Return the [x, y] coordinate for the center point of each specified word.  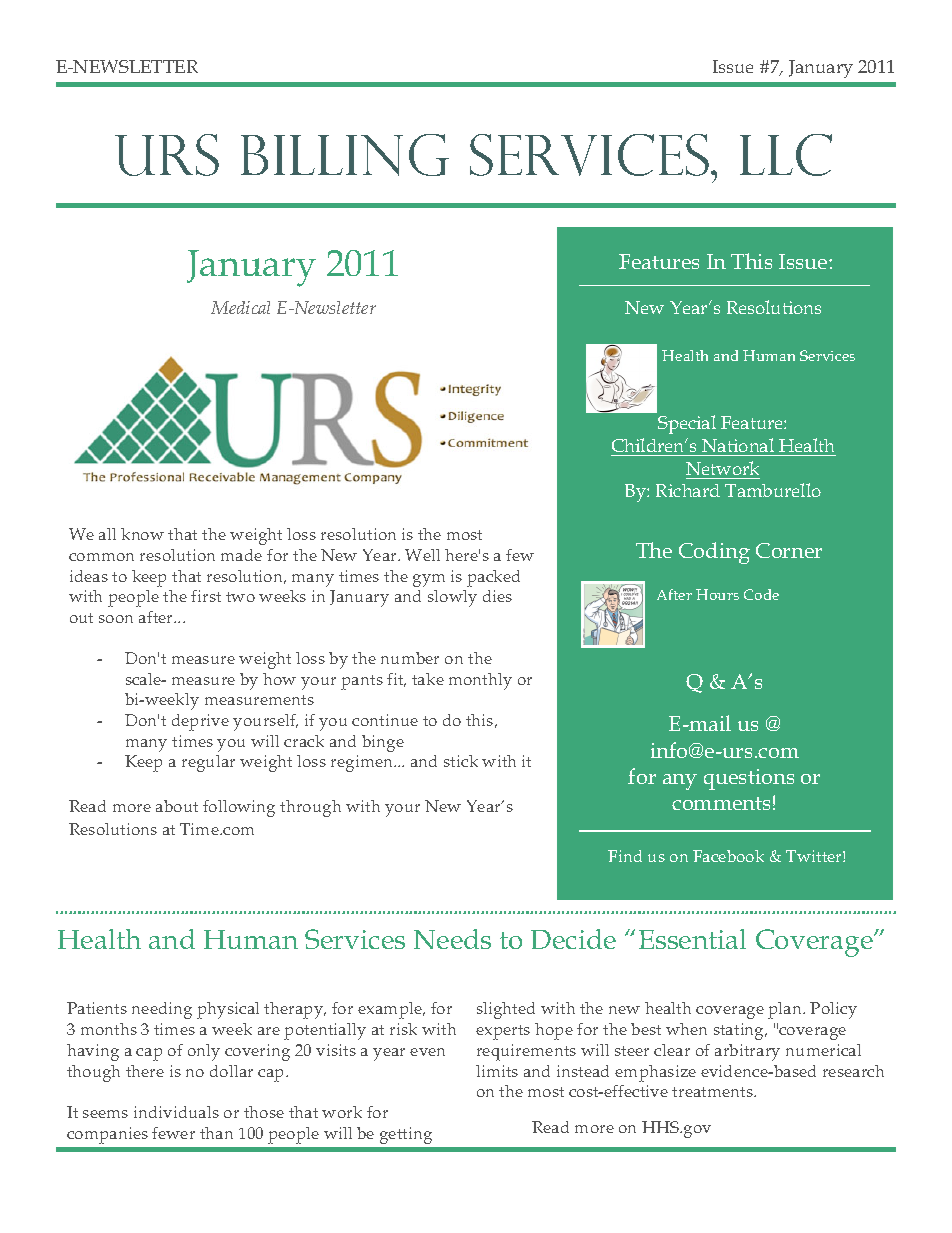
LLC [786, 155]
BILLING [345, 155]
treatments [713, 1092]
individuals [176, 1112]
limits [497, 1071]
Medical [240, 307]
